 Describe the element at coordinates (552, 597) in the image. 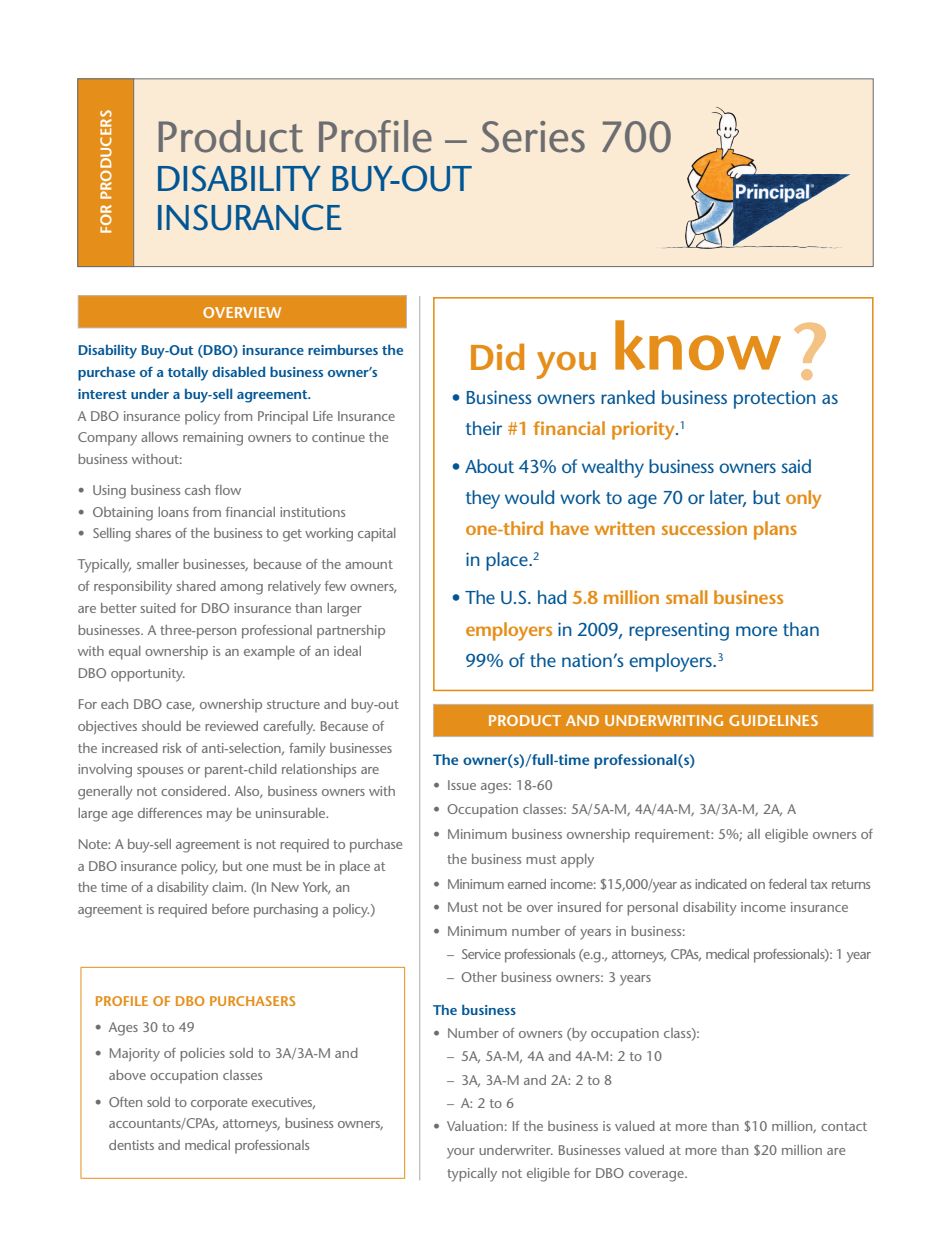

I see `had` at that location.
